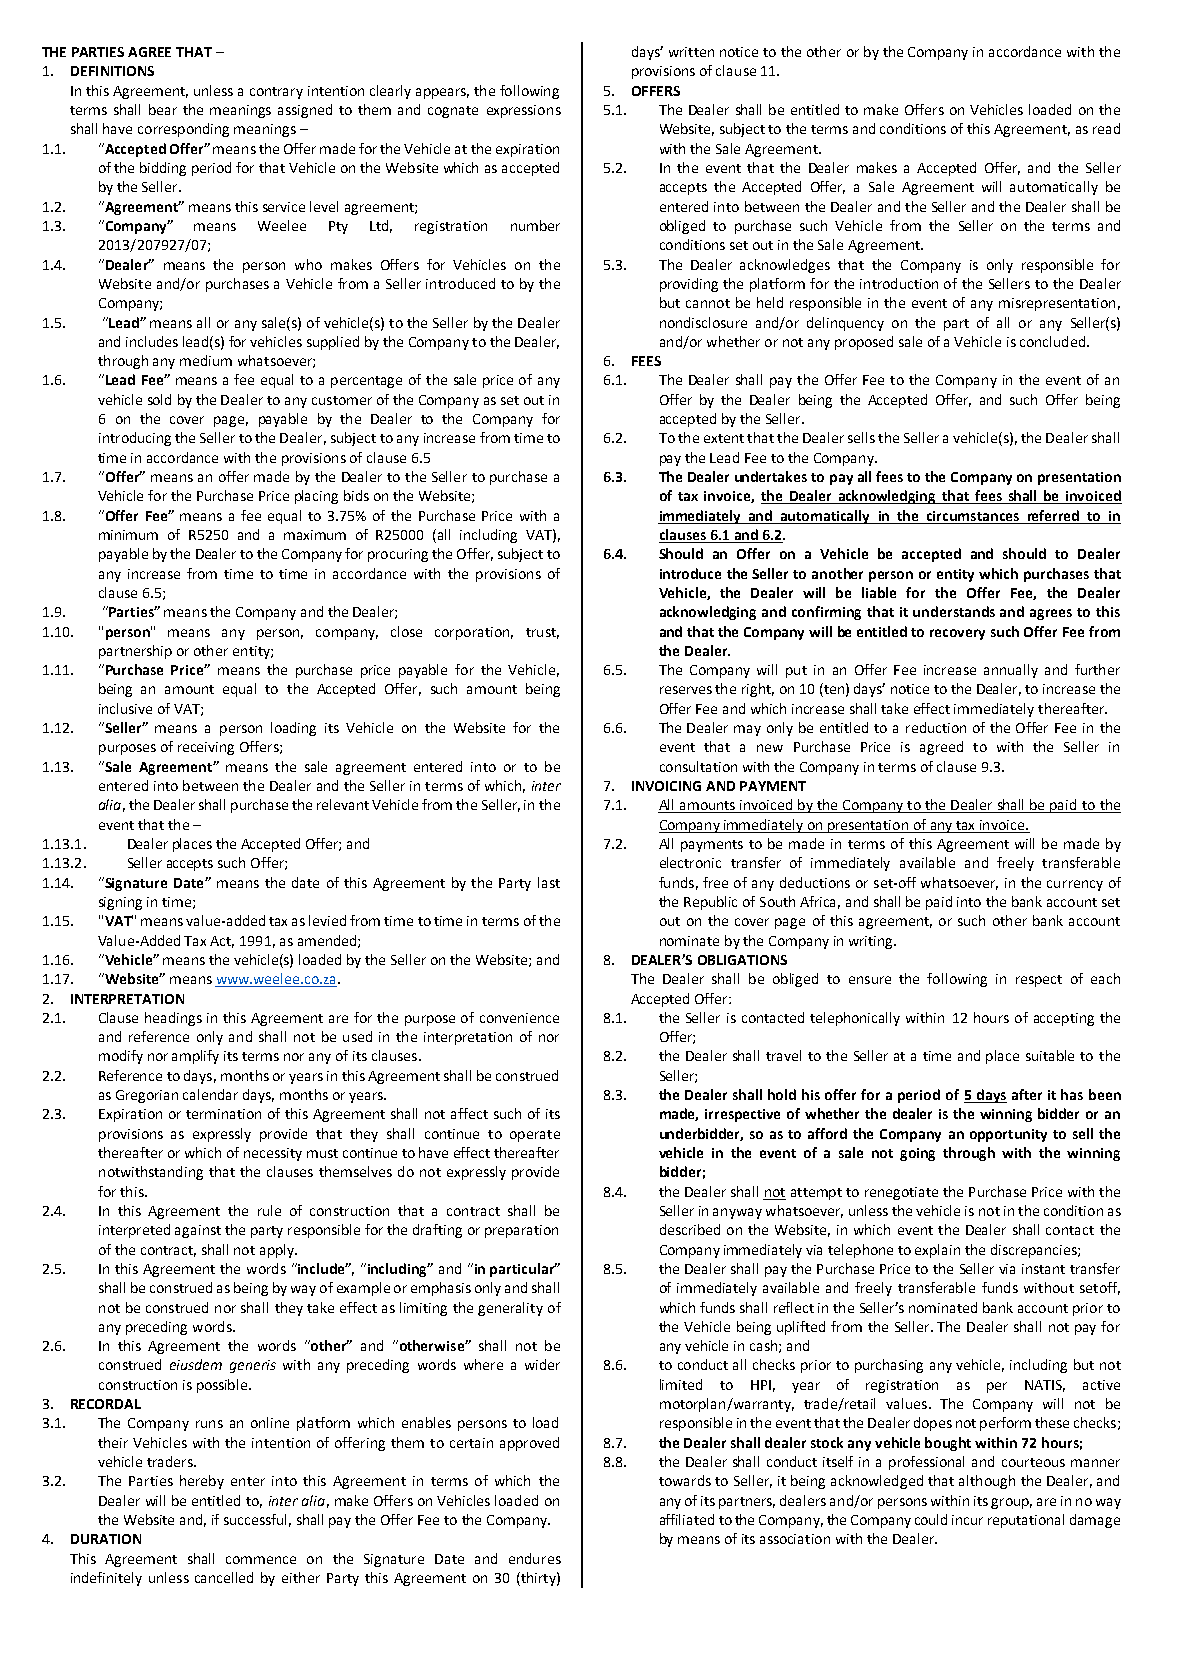  Describe the element at coordinates (1106, 128) in the page. I see `read` at that location.
